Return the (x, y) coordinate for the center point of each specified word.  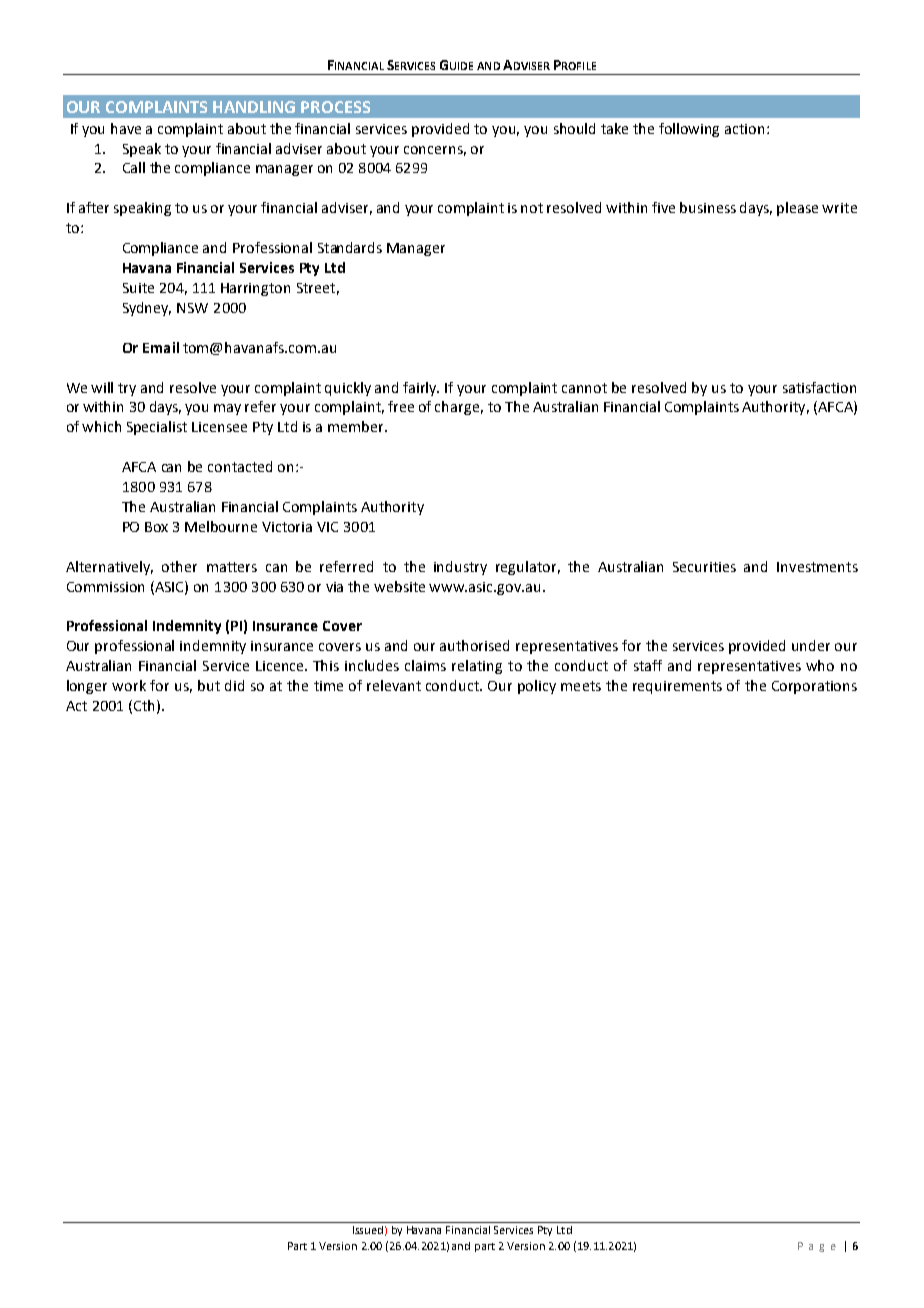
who (820, 665)
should (574, 128)
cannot (584, 388)
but (209, 685)
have (126, 128)
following (689, 130)
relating (477, 667)
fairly (421, 389)
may (227, 409)
